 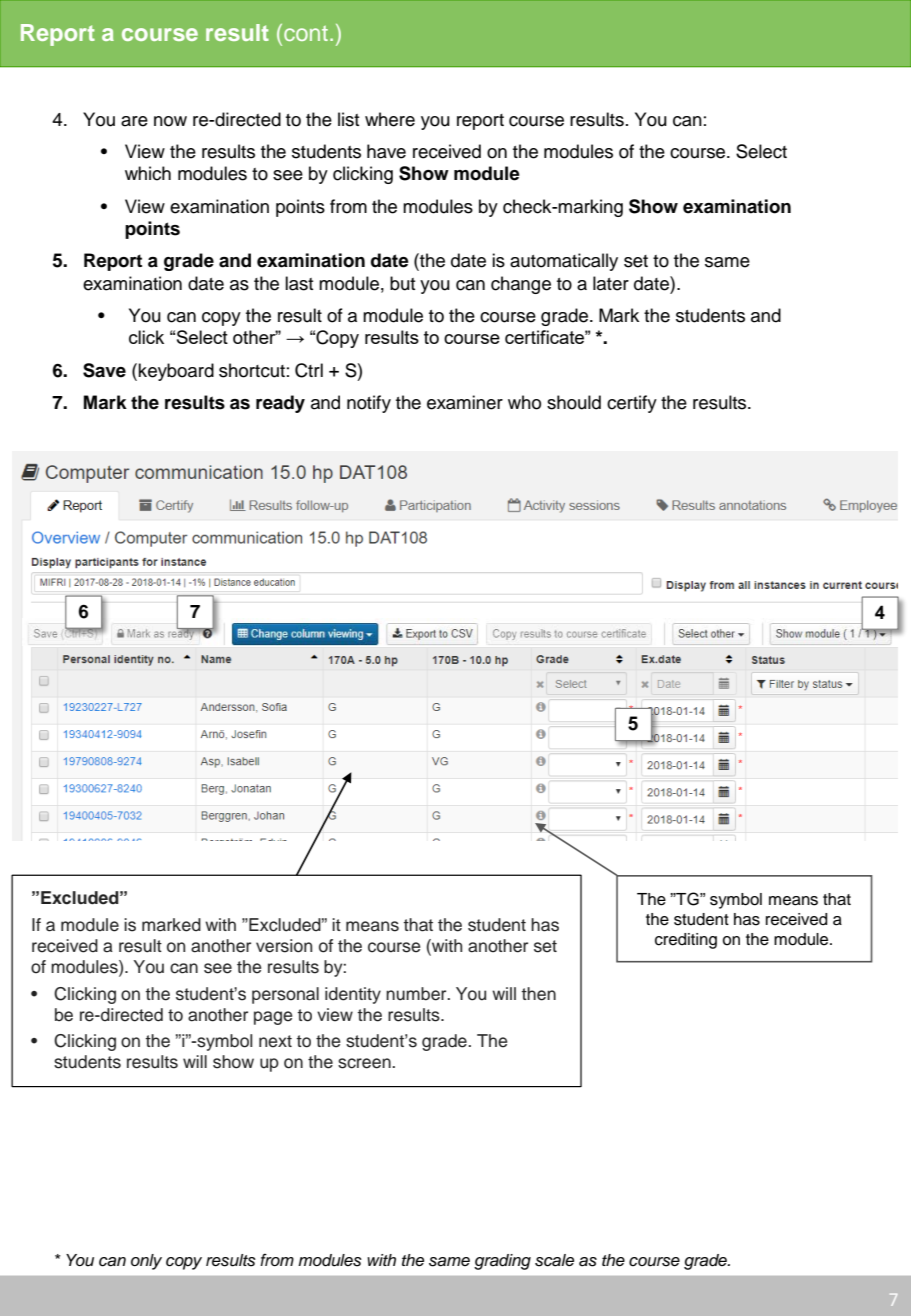 I want to click on automatically, so click(x=564, y=262).
